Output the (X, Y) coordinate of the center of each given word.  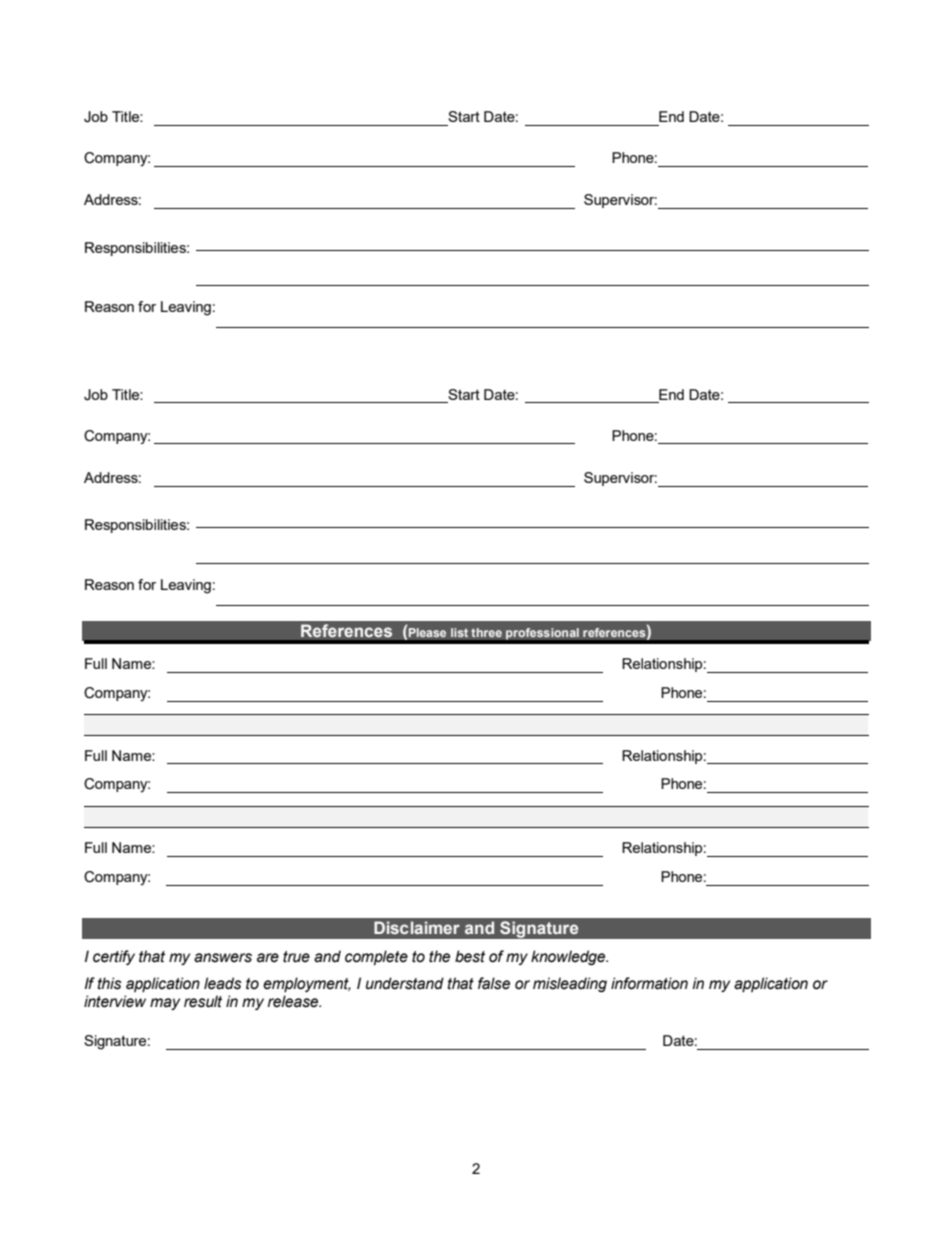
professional (542, 634)
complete (376, 957)
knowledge (569, 957)
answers (223, 958)
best (470, 956)
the (439, 956)
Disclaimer (417, 927)
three (486, 632)
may (165, 1004)
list (459, 632)
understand (405, 983)
